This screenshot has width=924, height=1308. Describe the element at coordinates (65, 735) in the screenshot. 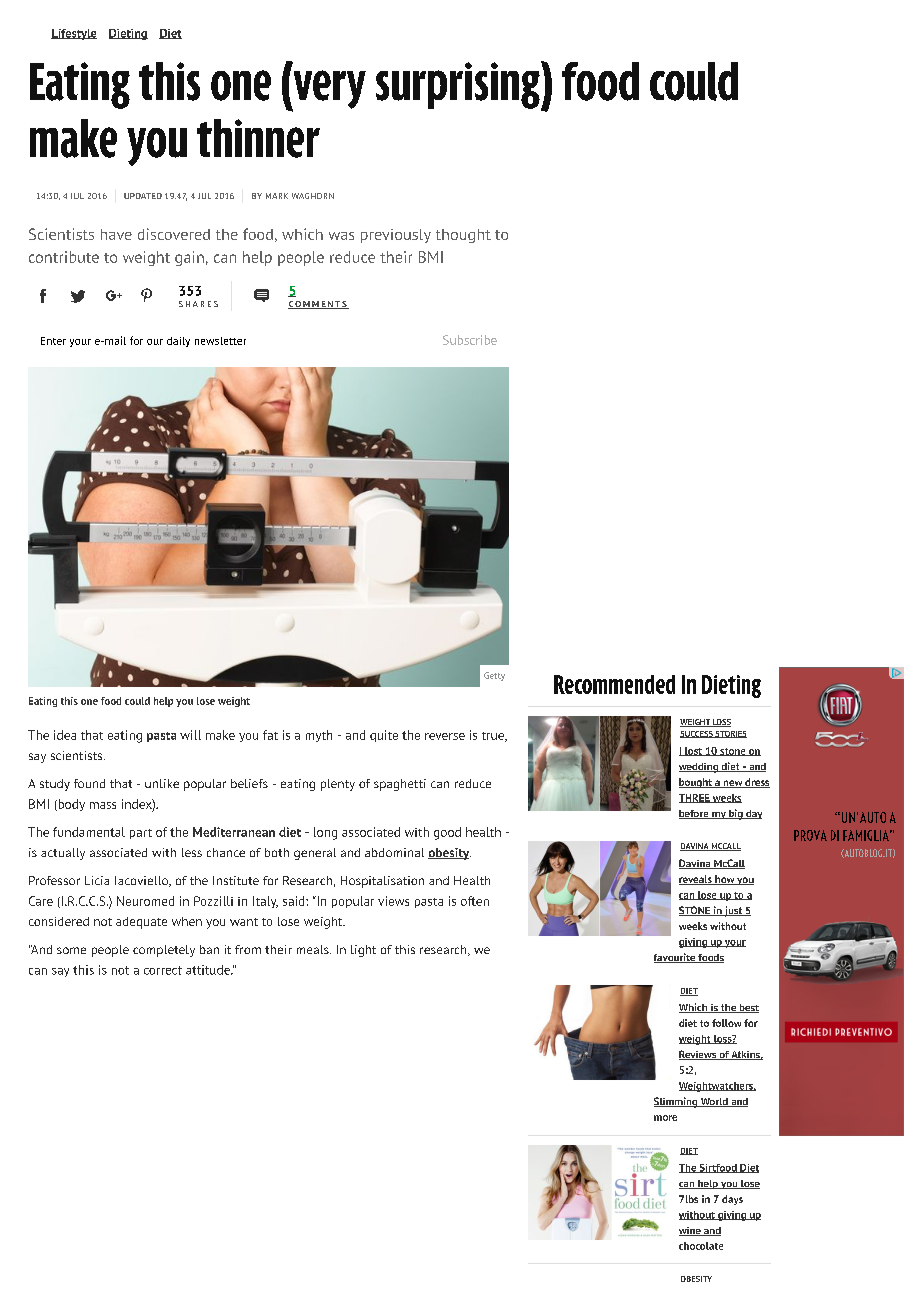

I see `idea` at that location.
